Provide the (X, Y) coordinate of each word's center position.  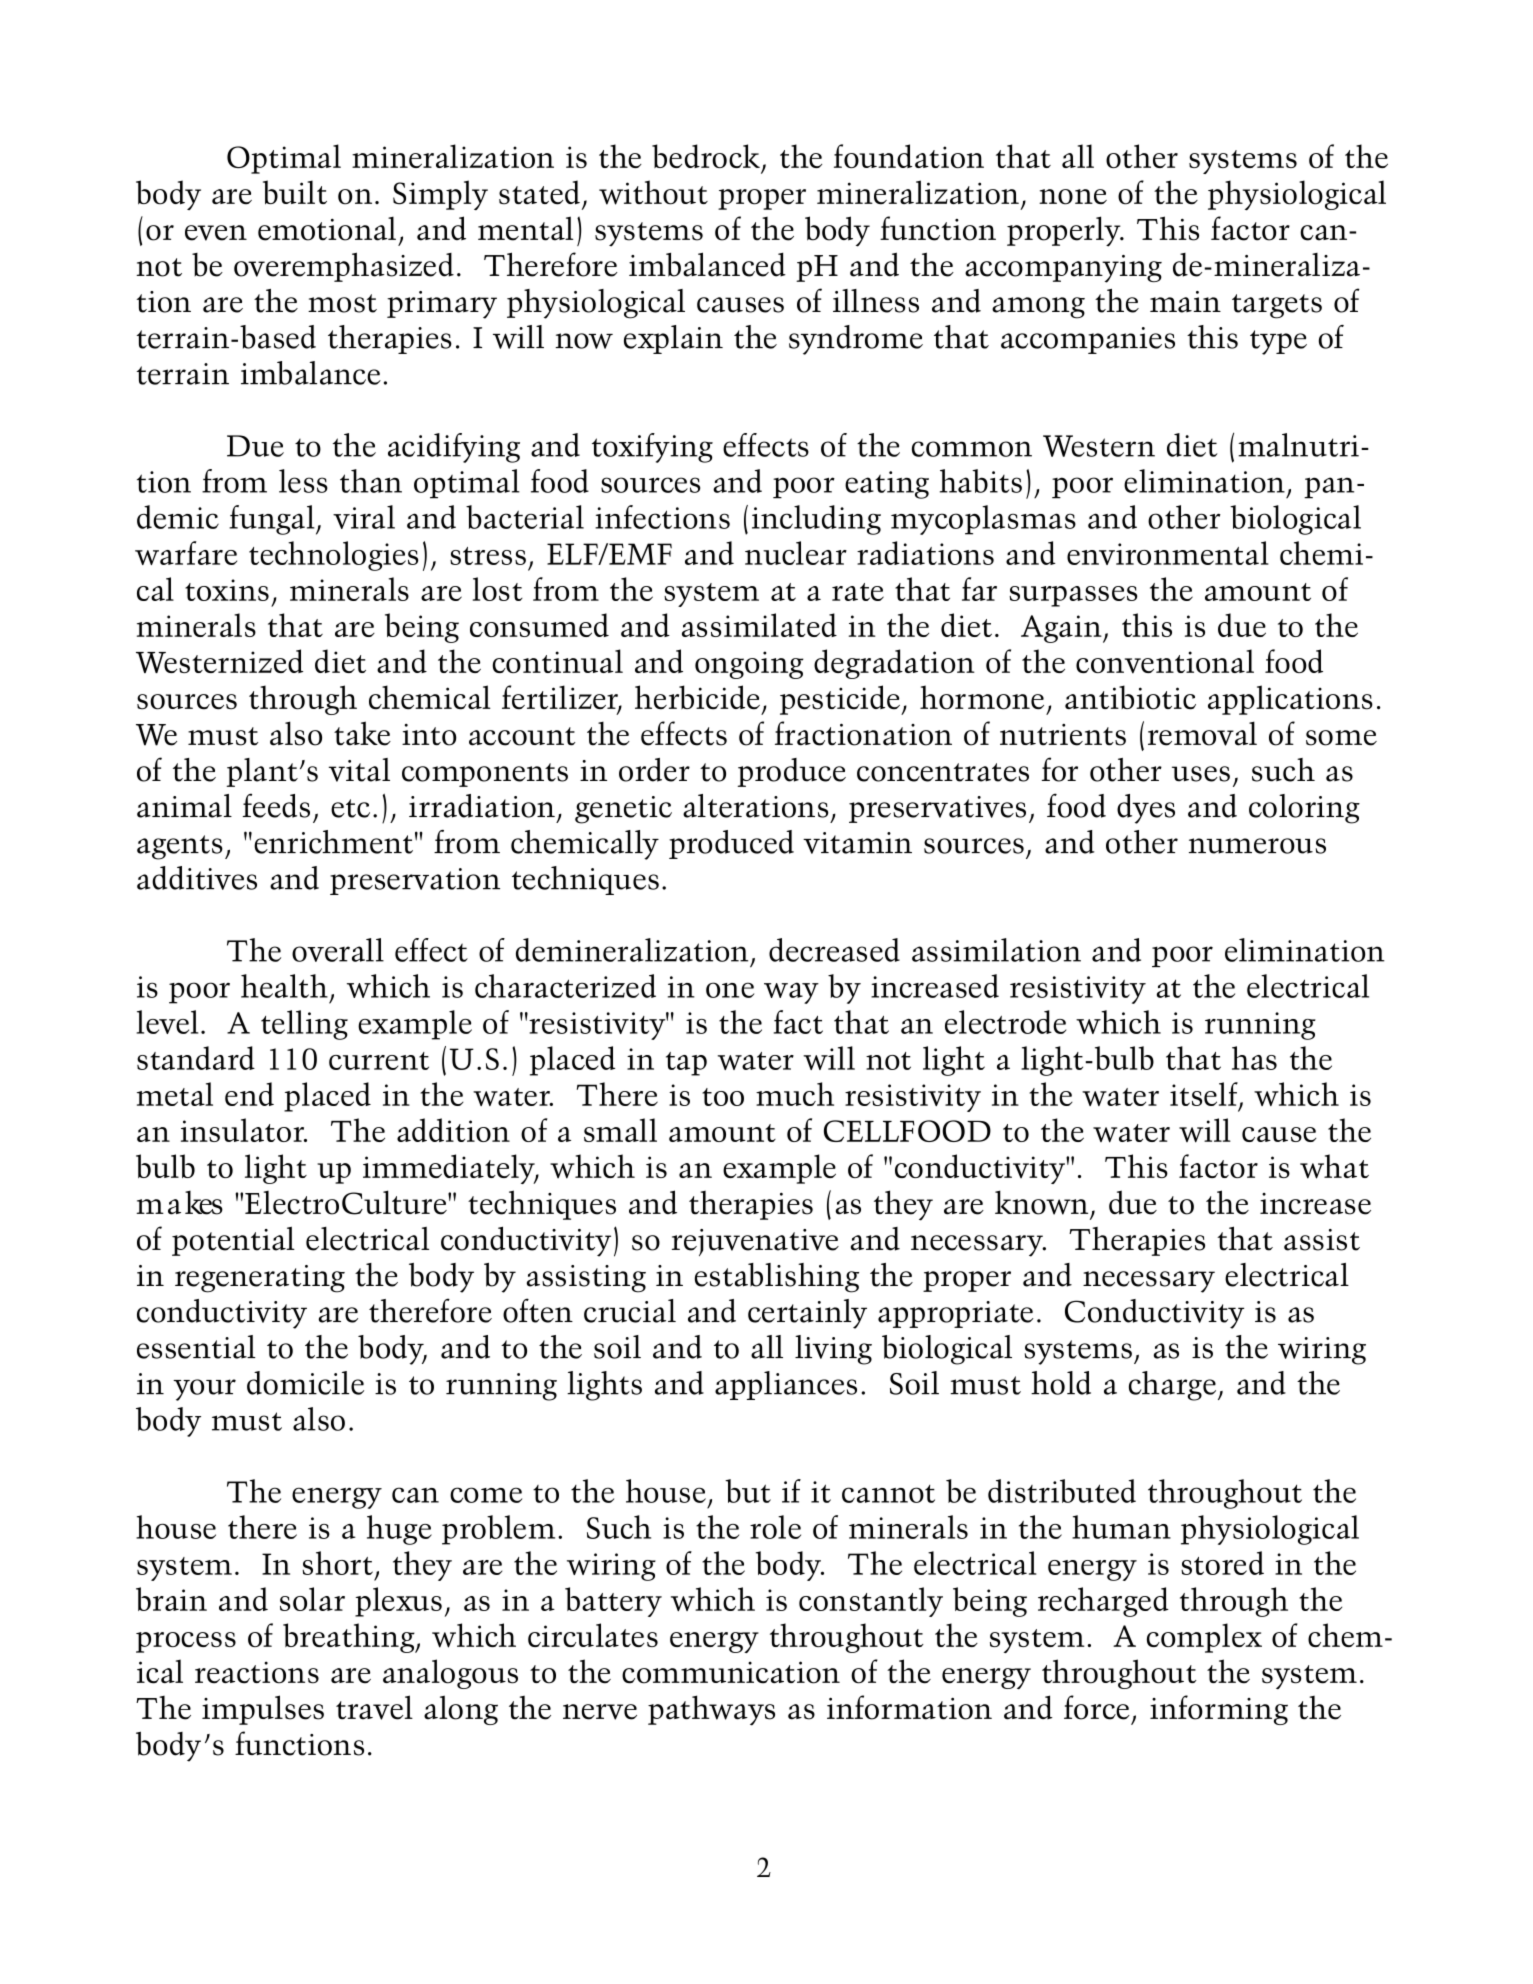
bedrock (706, 156)
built (295, 192)
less (303, 481)
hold (1061, 1383)
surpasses (1073, 596)
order (654, 770)
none (1073, 197)
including (816, 520)
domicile (305, 1383)
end (249, 1094)
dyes (1146, 809)
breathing (350, 1638)
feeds (276, 805)
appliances (786, 1385)
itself (1205, 1095)
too (723, 1097)
